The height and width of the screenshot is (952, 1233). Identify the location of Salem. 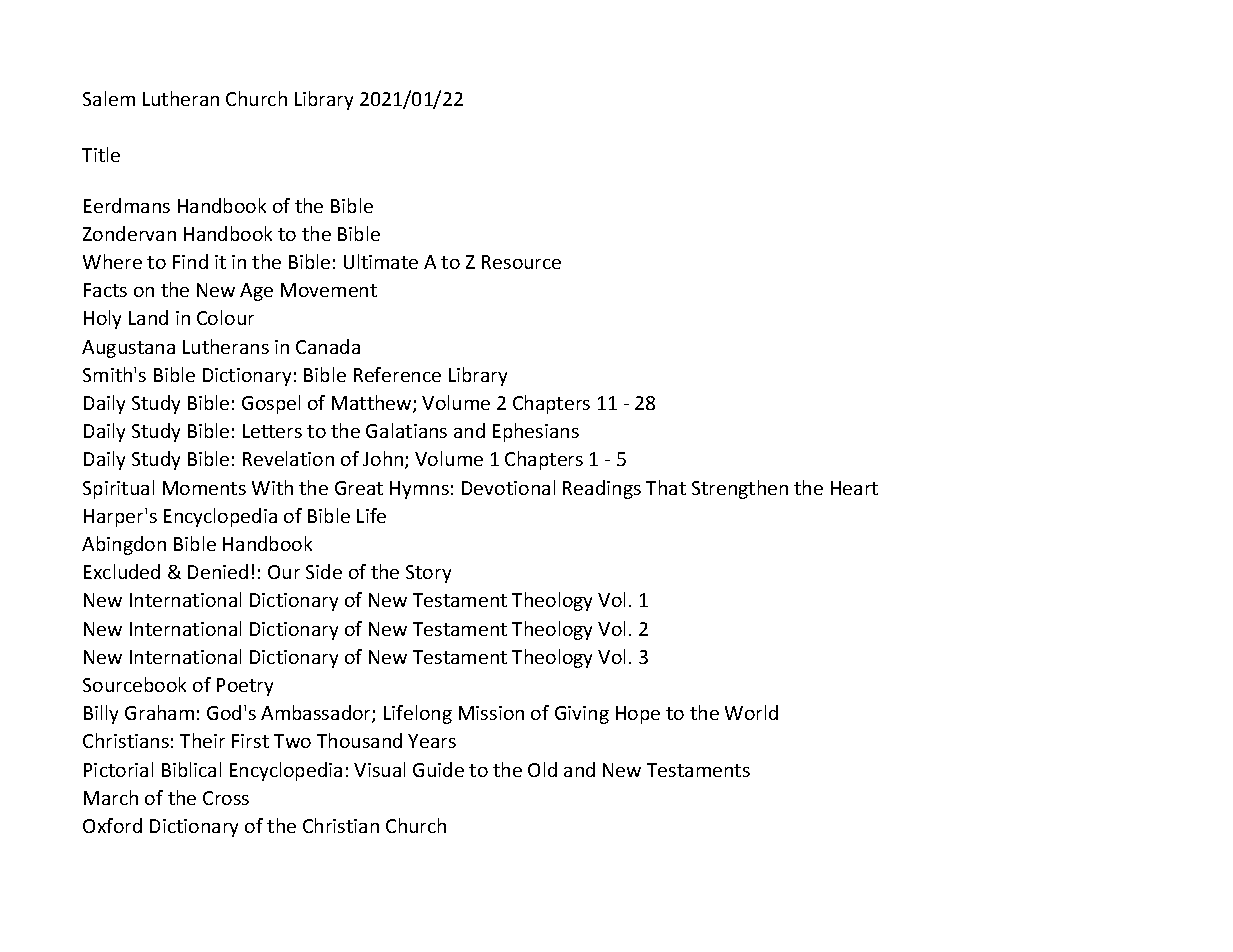
(109, 98).
